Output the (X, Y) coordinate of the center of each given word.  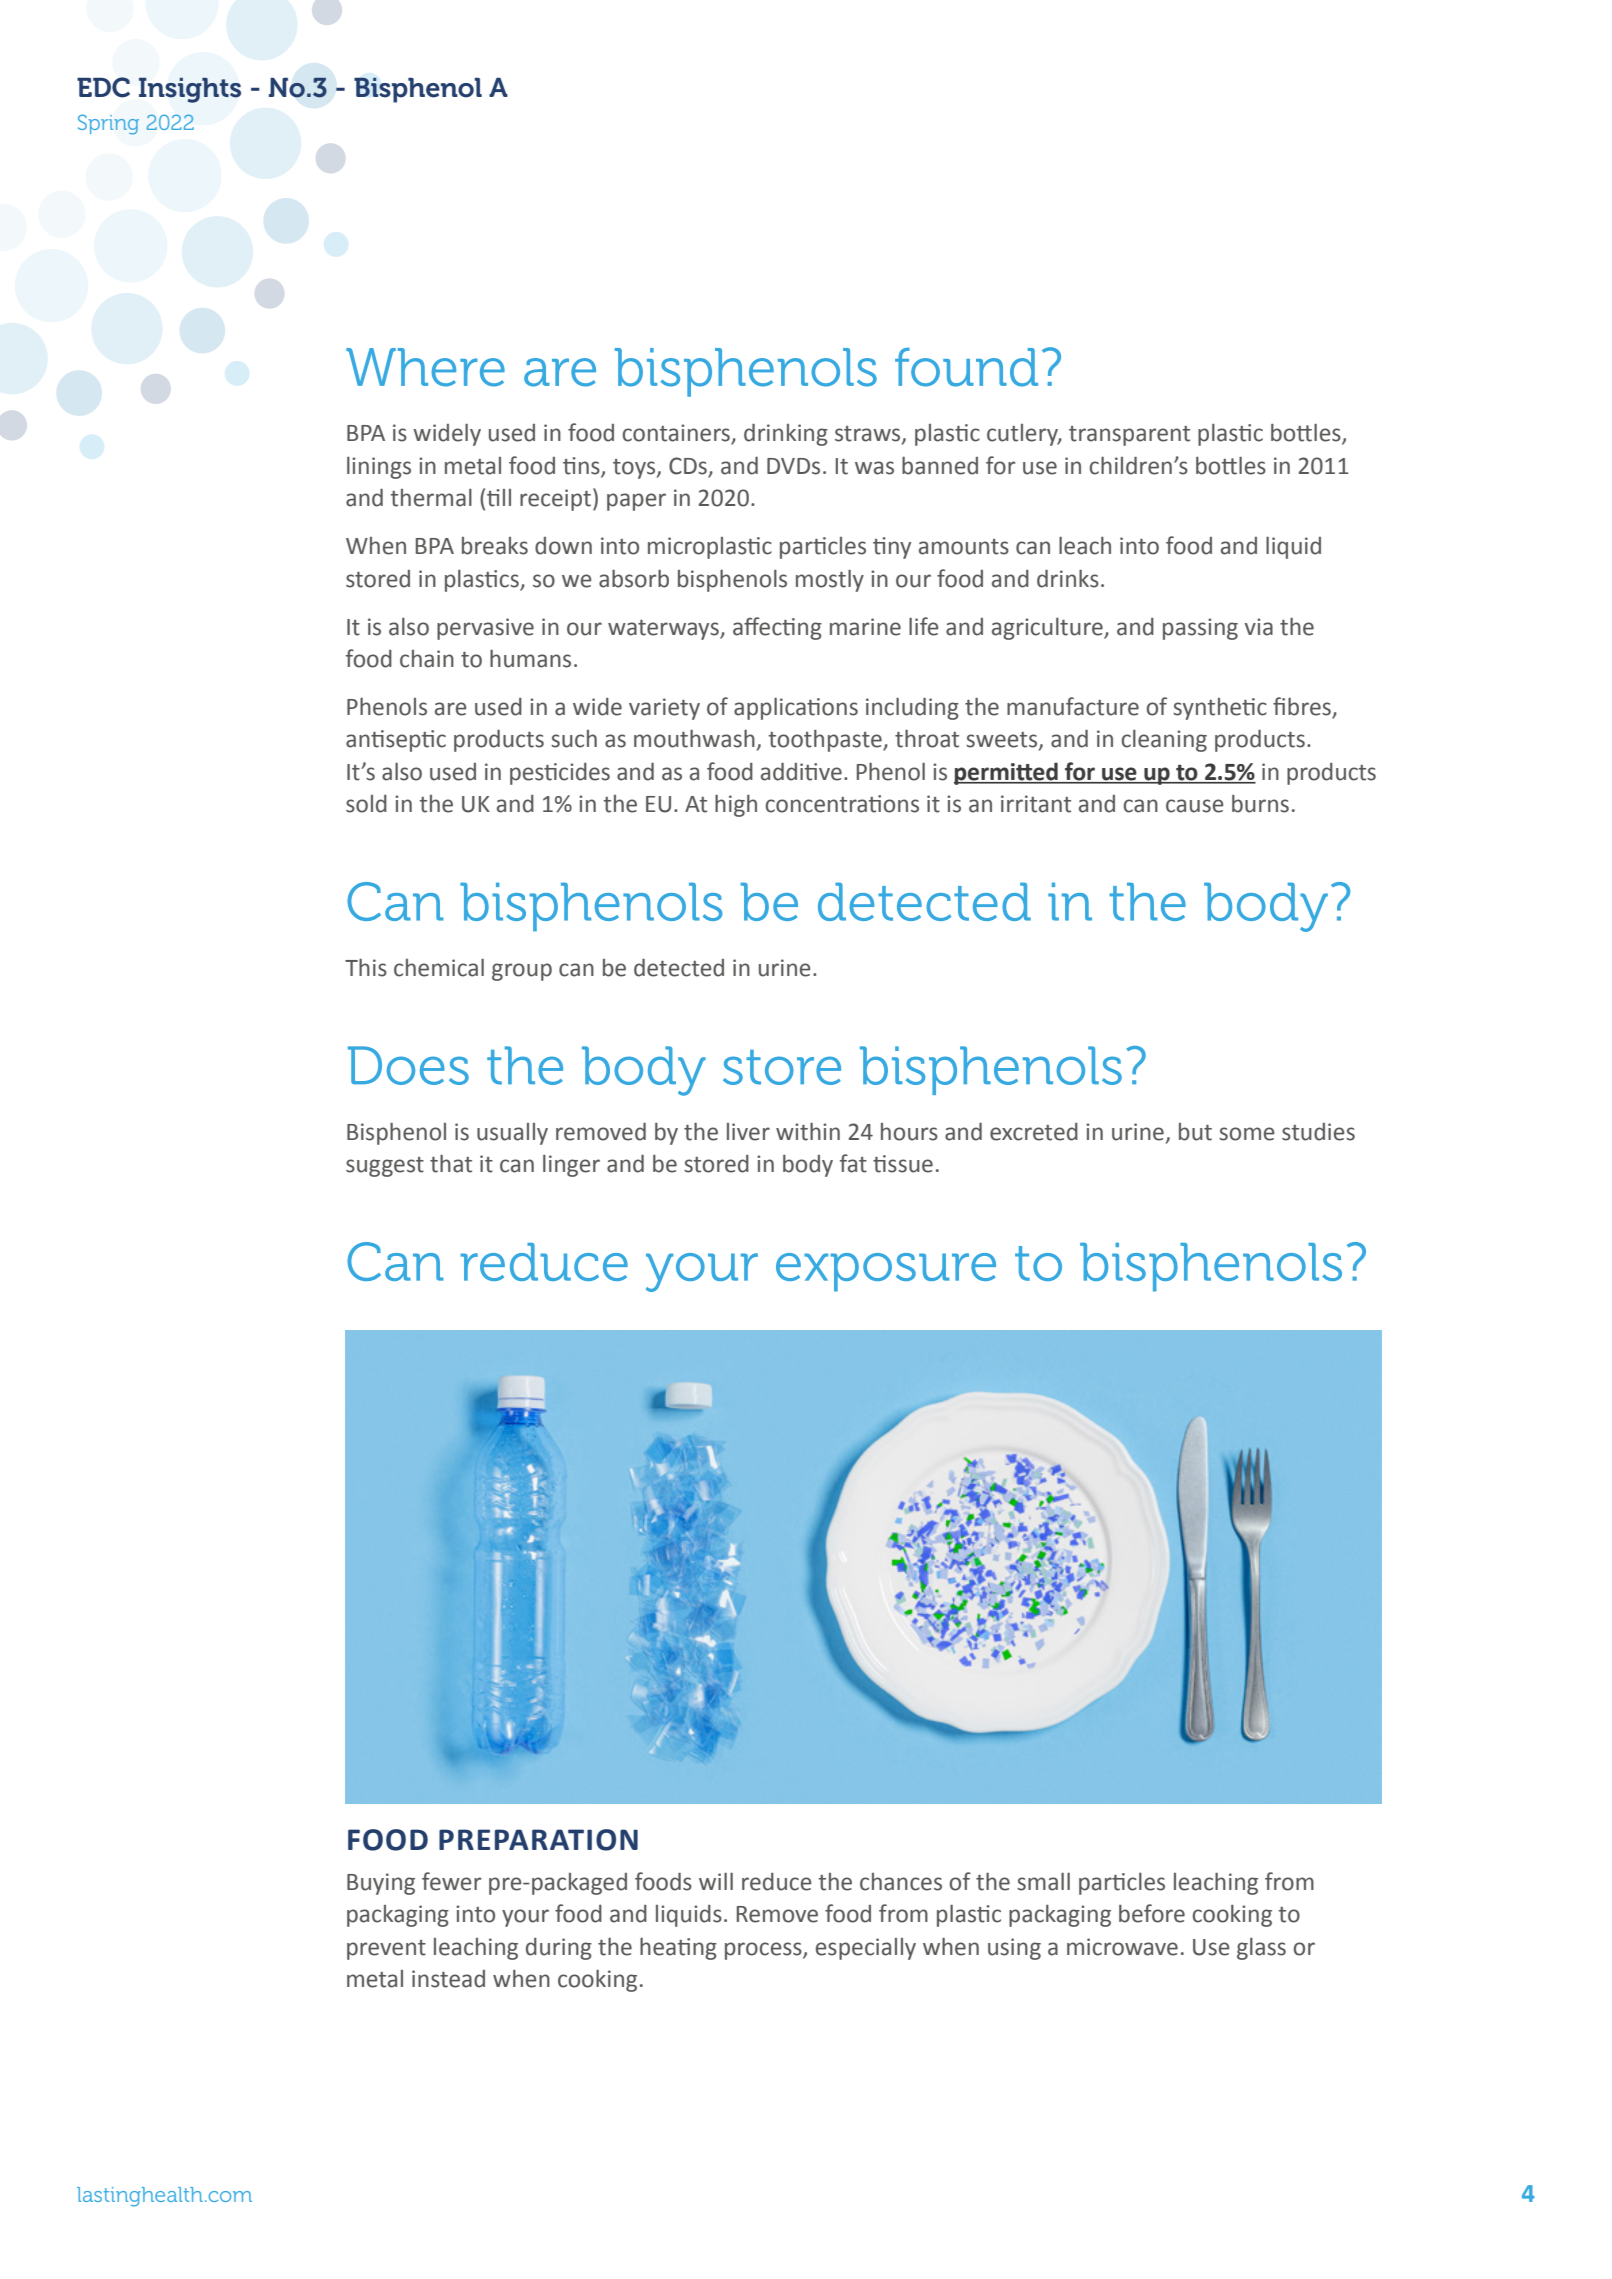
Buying (381, 1884)
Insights (190, 90)
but (1195, 1132)
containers (677, 434)
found (966, 367)
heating (678, 1949)
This (366, 968)
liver (748, 1132)
